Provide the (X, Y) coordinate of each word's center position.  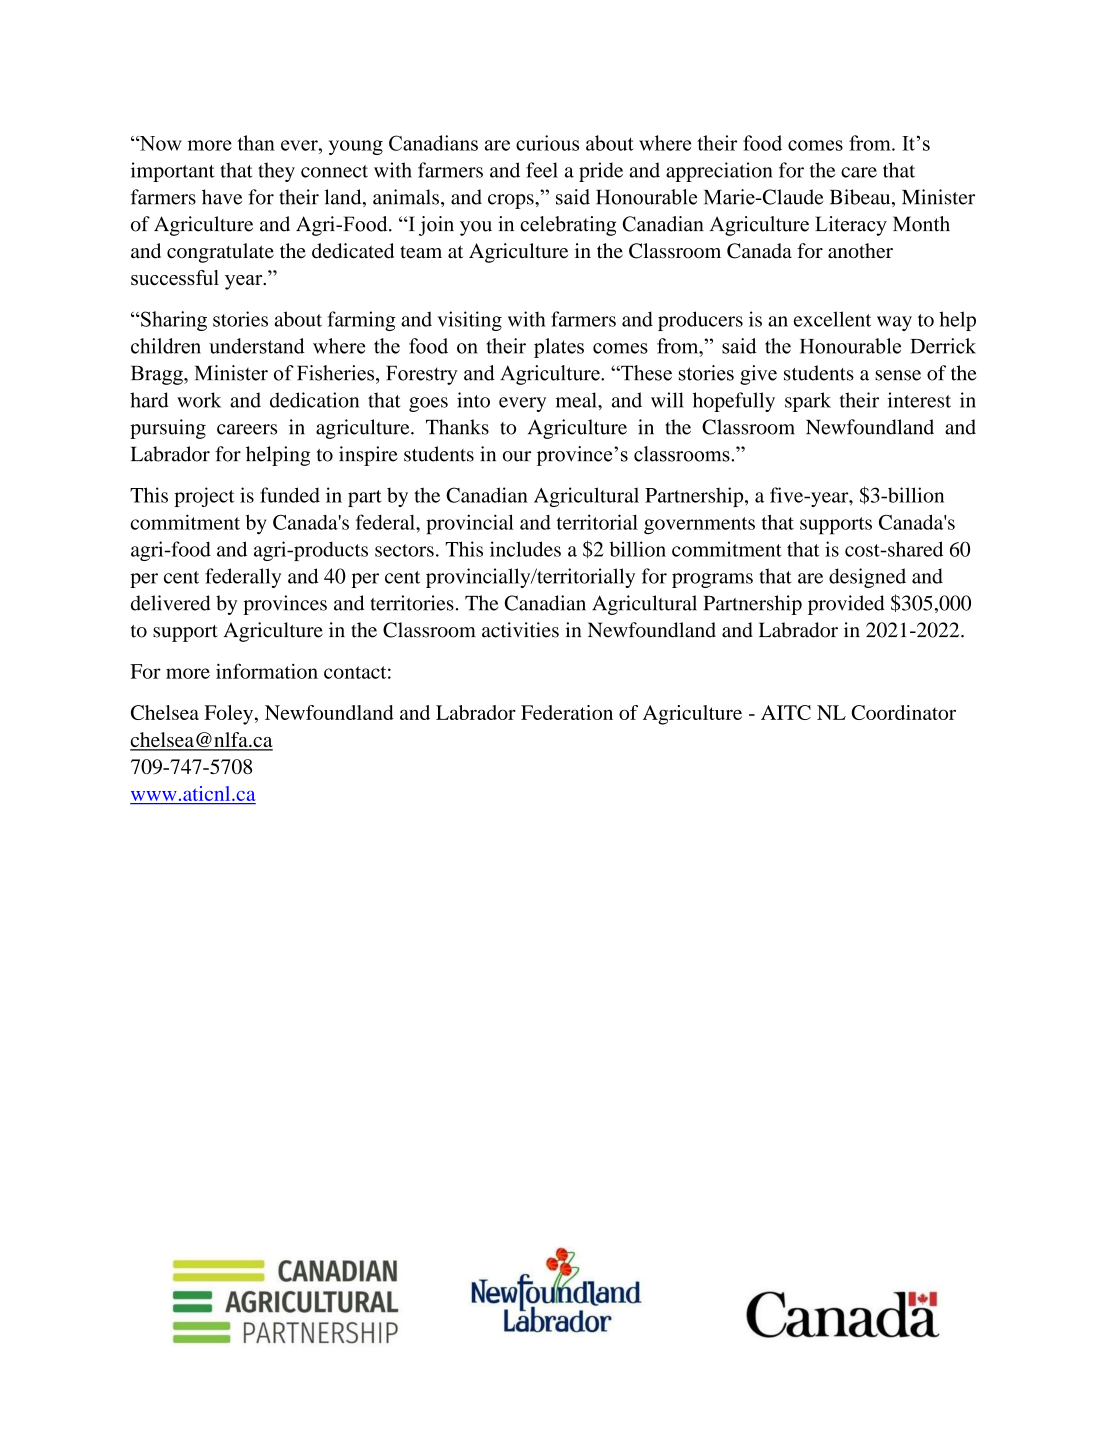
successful (175, 278)
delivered (171, 603)
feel (542, 170)
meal (577, 400)
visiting (470, 321)
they (276, 172)
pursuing (168, 429)
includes (525, 549)
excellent (832, 319)
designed (867, 578)
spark (808, 402)
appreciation (719, 172)
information (267, 671)
